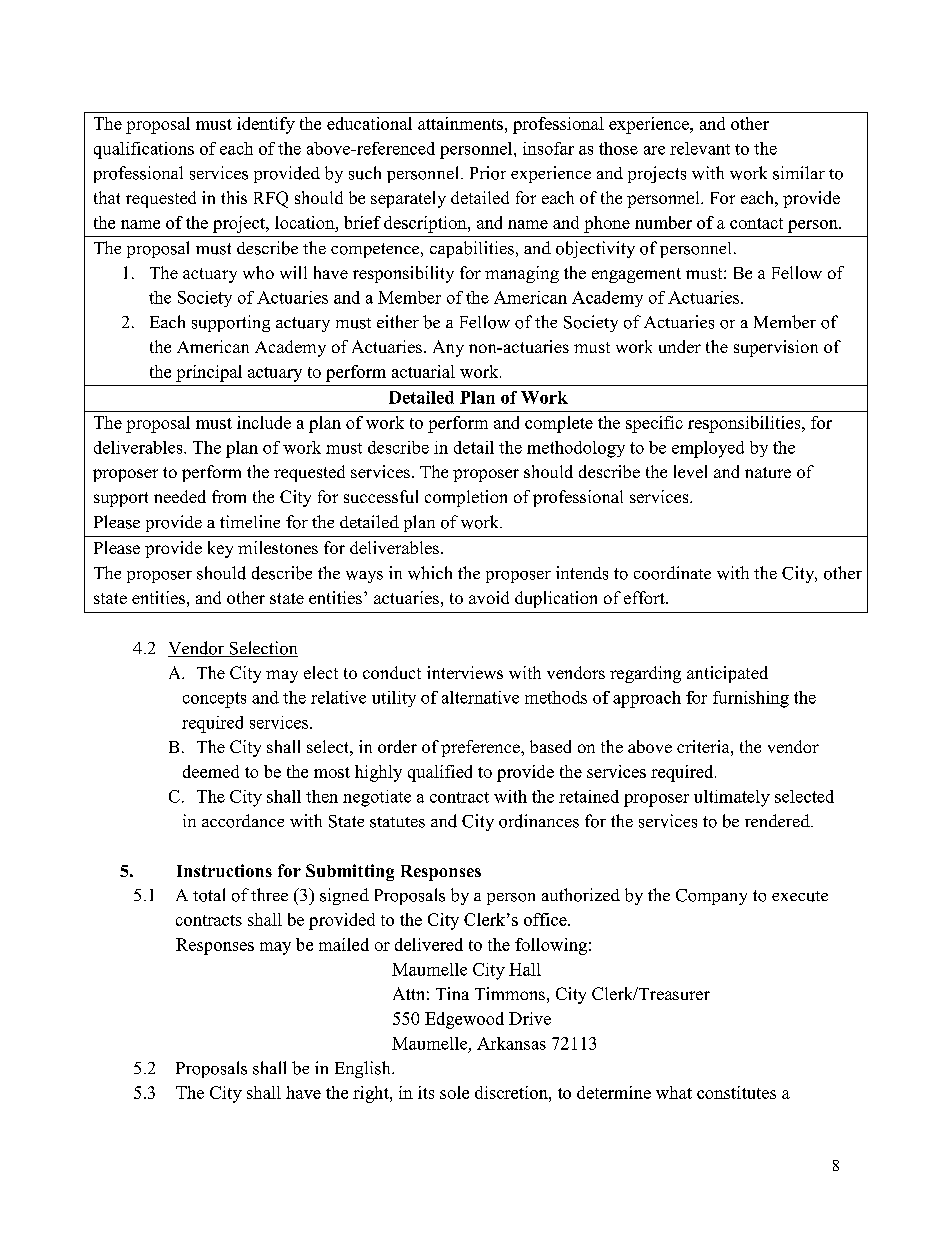 The height and width of the screenshot is (1233, 952). I want to click on qualifications, so click(144, 150).
